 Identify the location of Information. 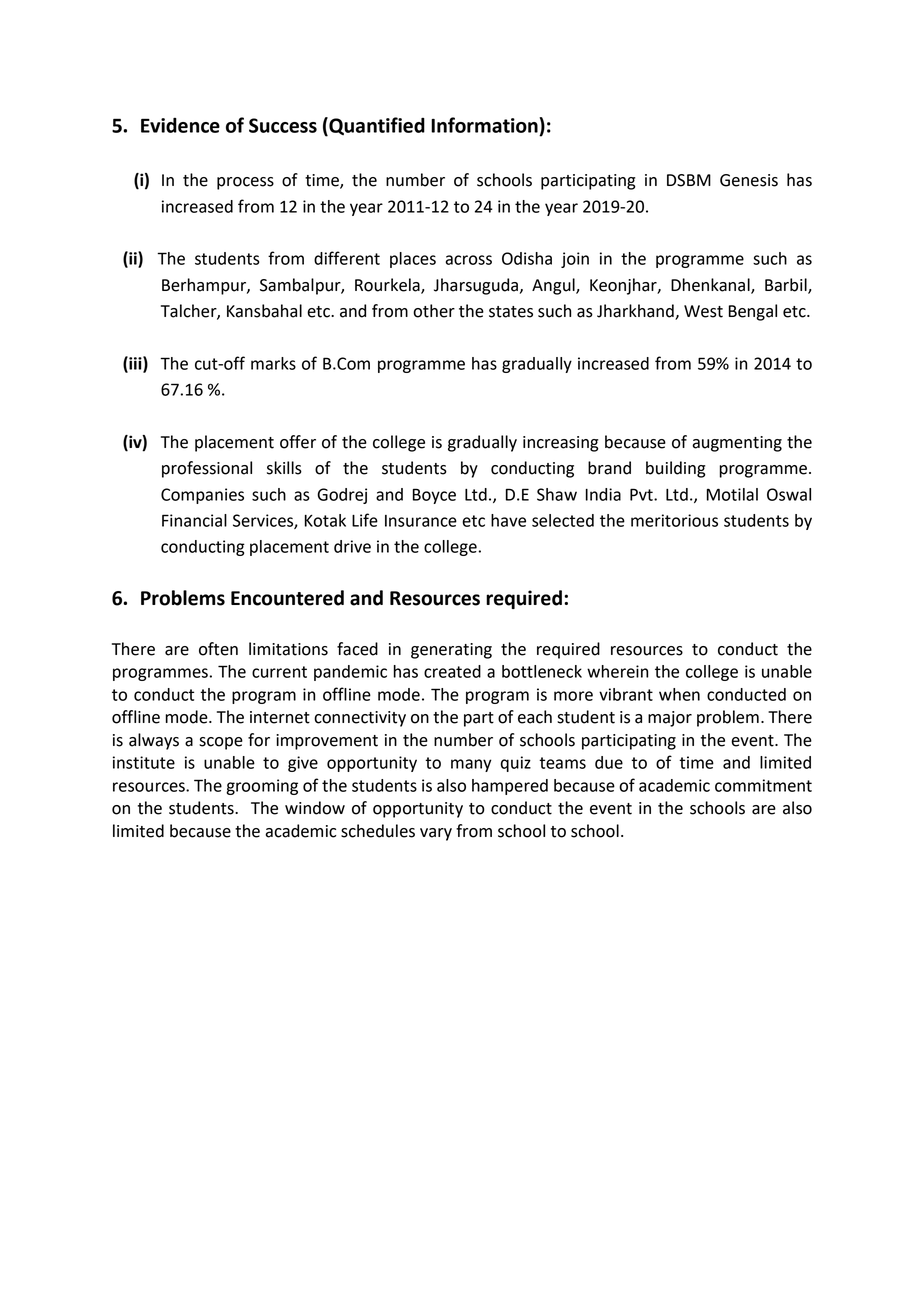
(485, 125).
